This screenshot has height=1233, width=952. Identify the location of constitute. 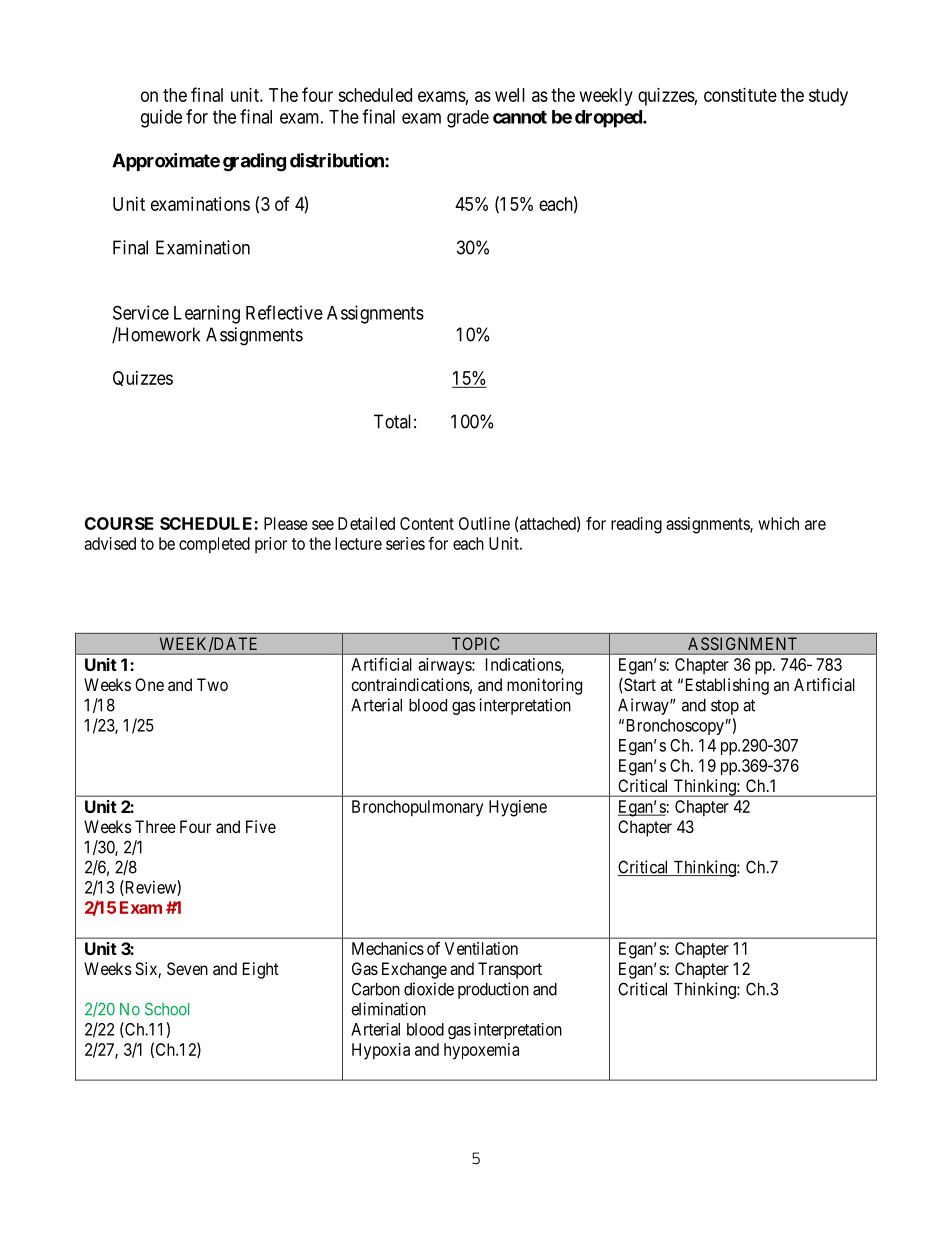
(740, 95).
